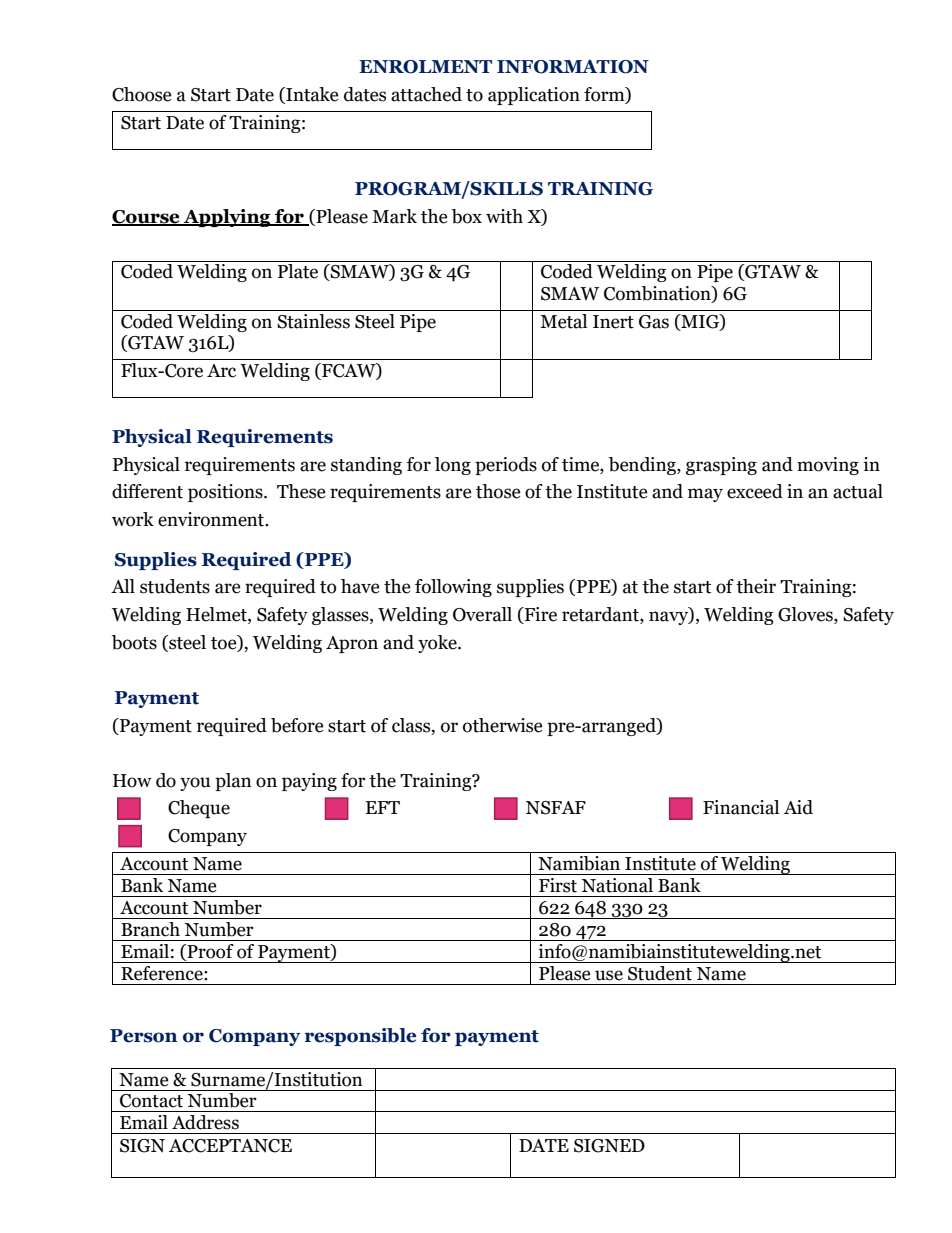  What do you see at coordinates (504, 216) in the page?
I see `with` at bounding box center [504, 216].
